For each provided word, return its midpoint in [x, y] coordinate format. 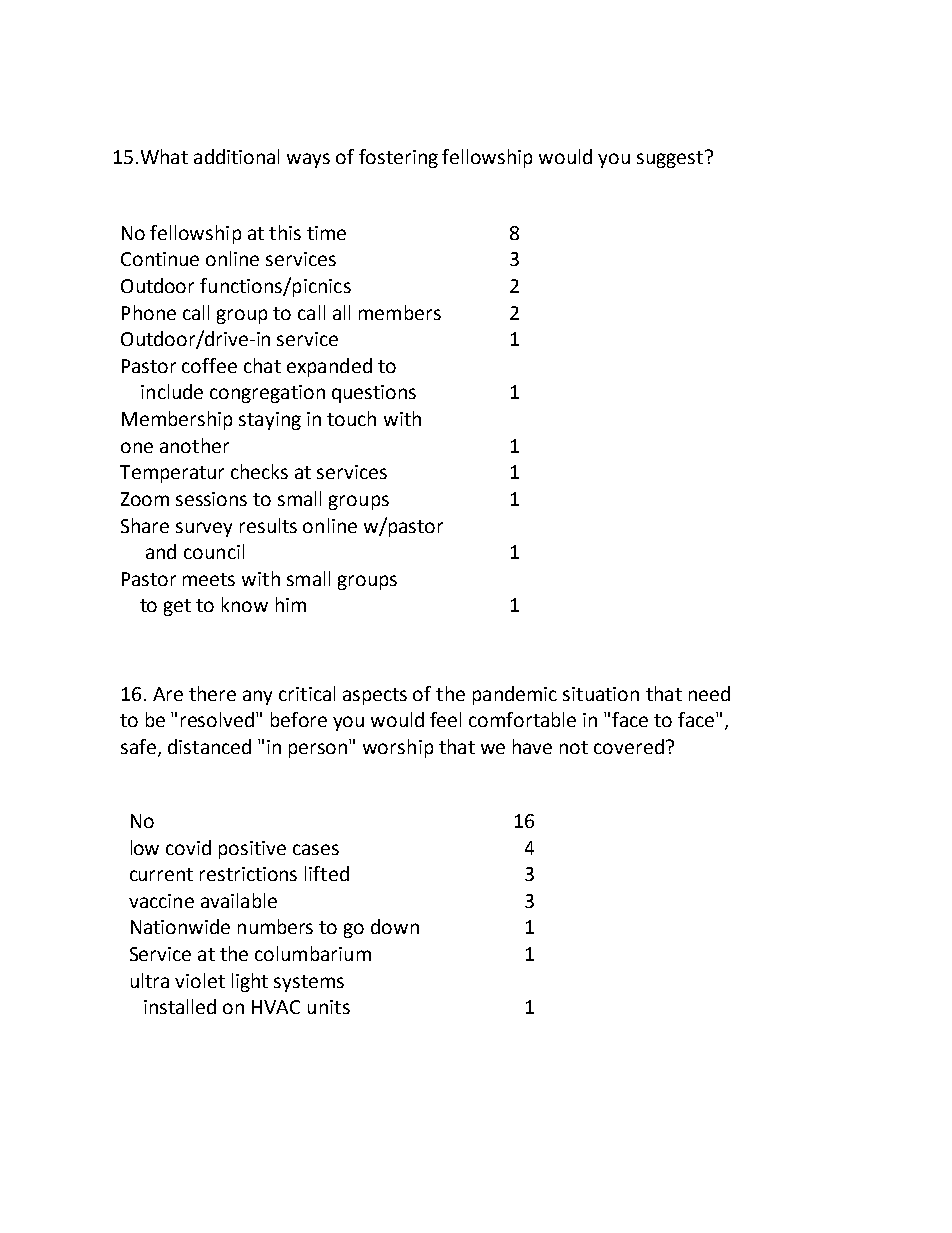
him [291, 604]
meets [209, 579]
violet [200, 980]
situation [601, 694]
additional [236, 156]
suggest [671, 159]
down [395, 926]
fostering [398, 158]
